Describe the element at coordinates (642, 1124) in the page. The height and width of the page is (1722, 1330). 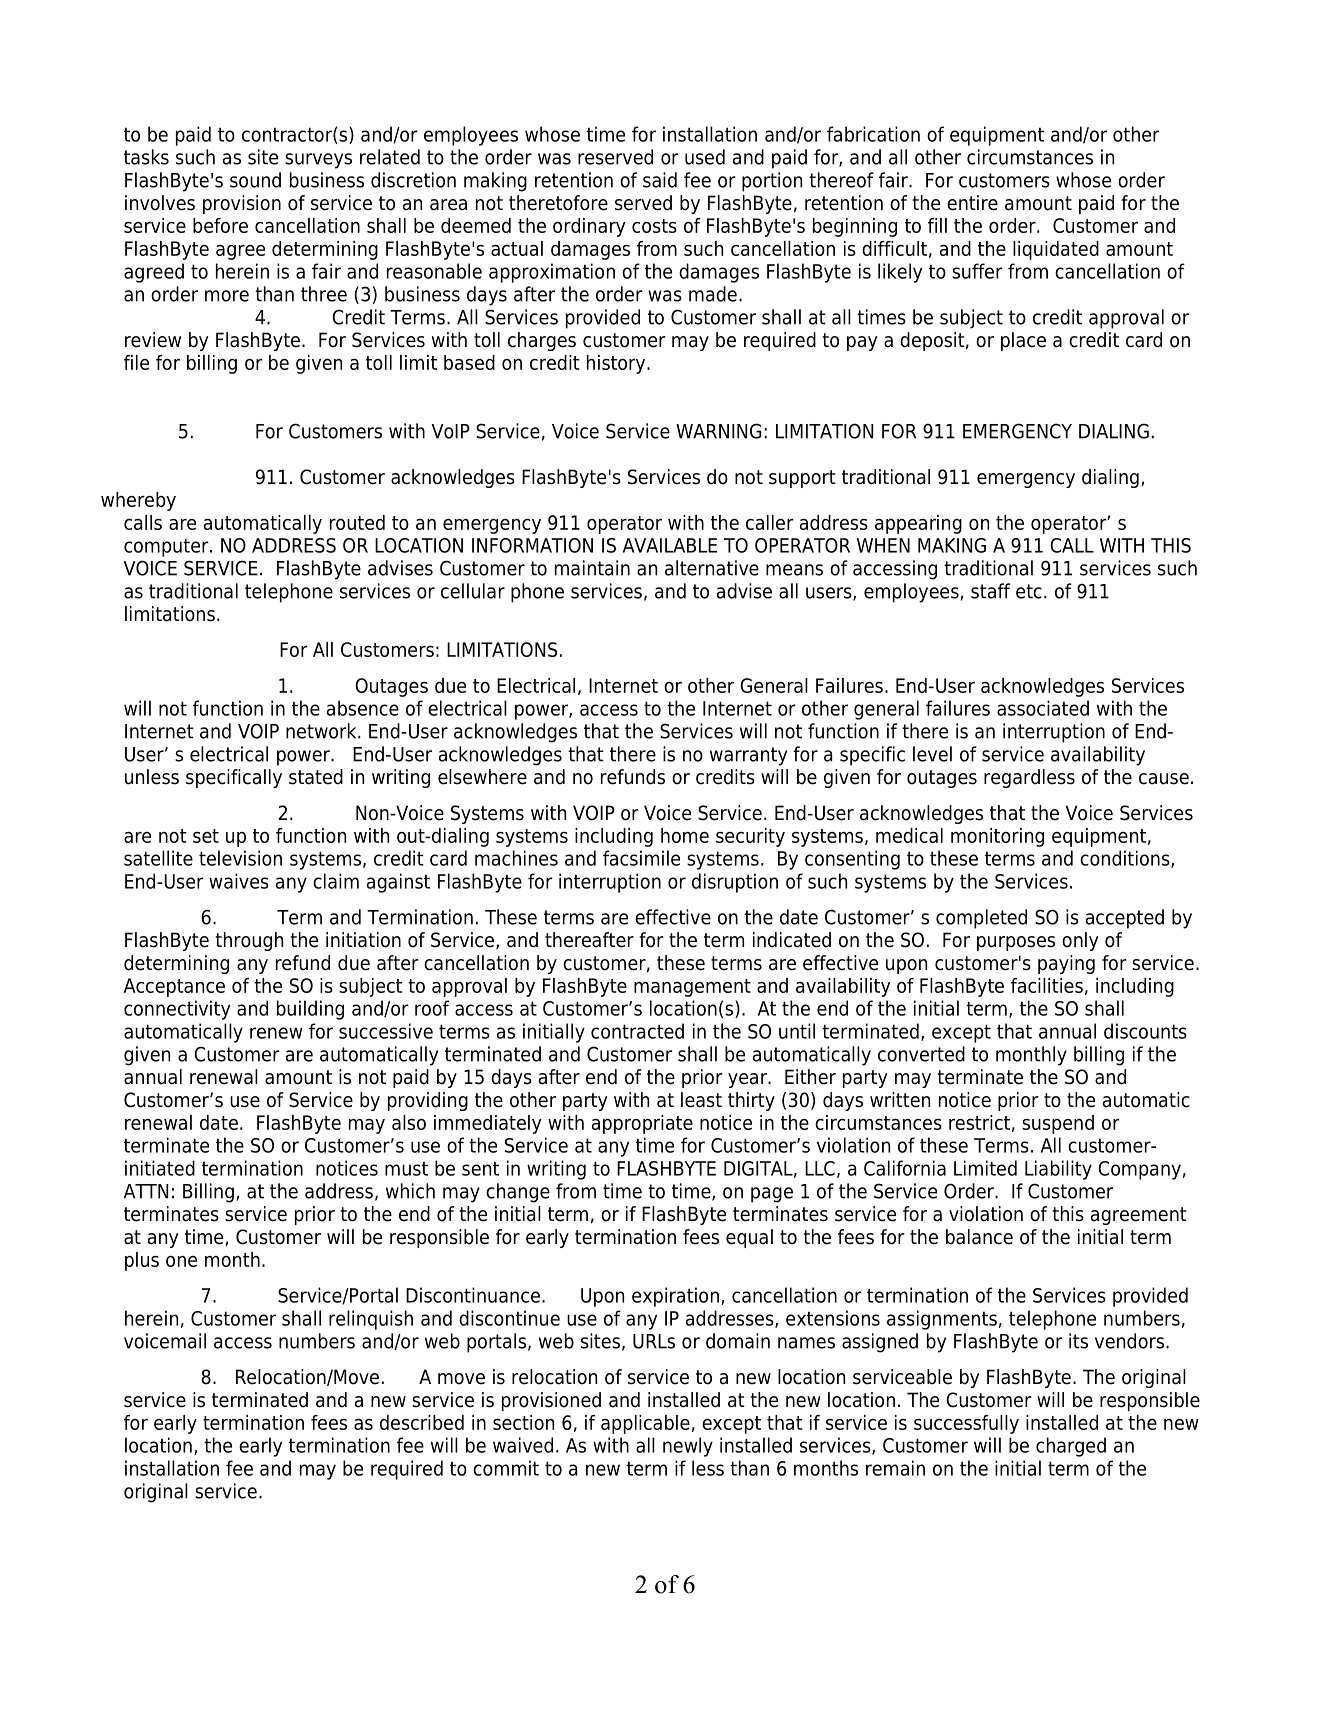
I see `appropriate` at that location.
